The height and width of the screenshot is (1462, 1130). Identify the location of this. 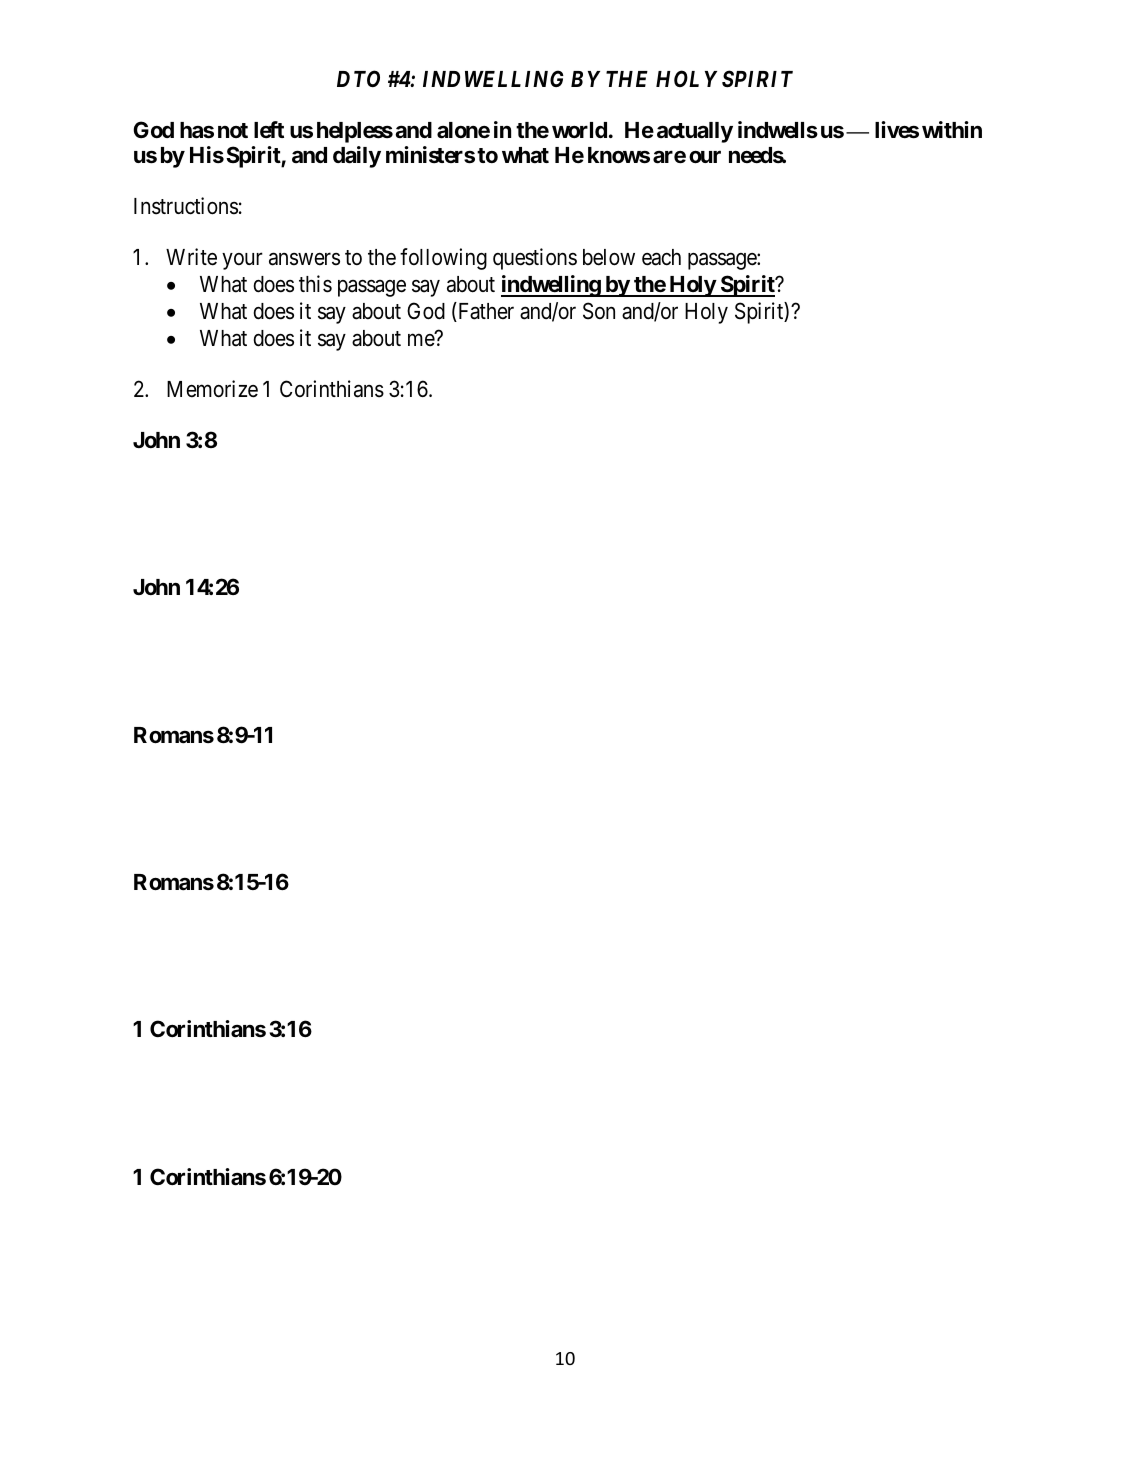
(315, 284).
